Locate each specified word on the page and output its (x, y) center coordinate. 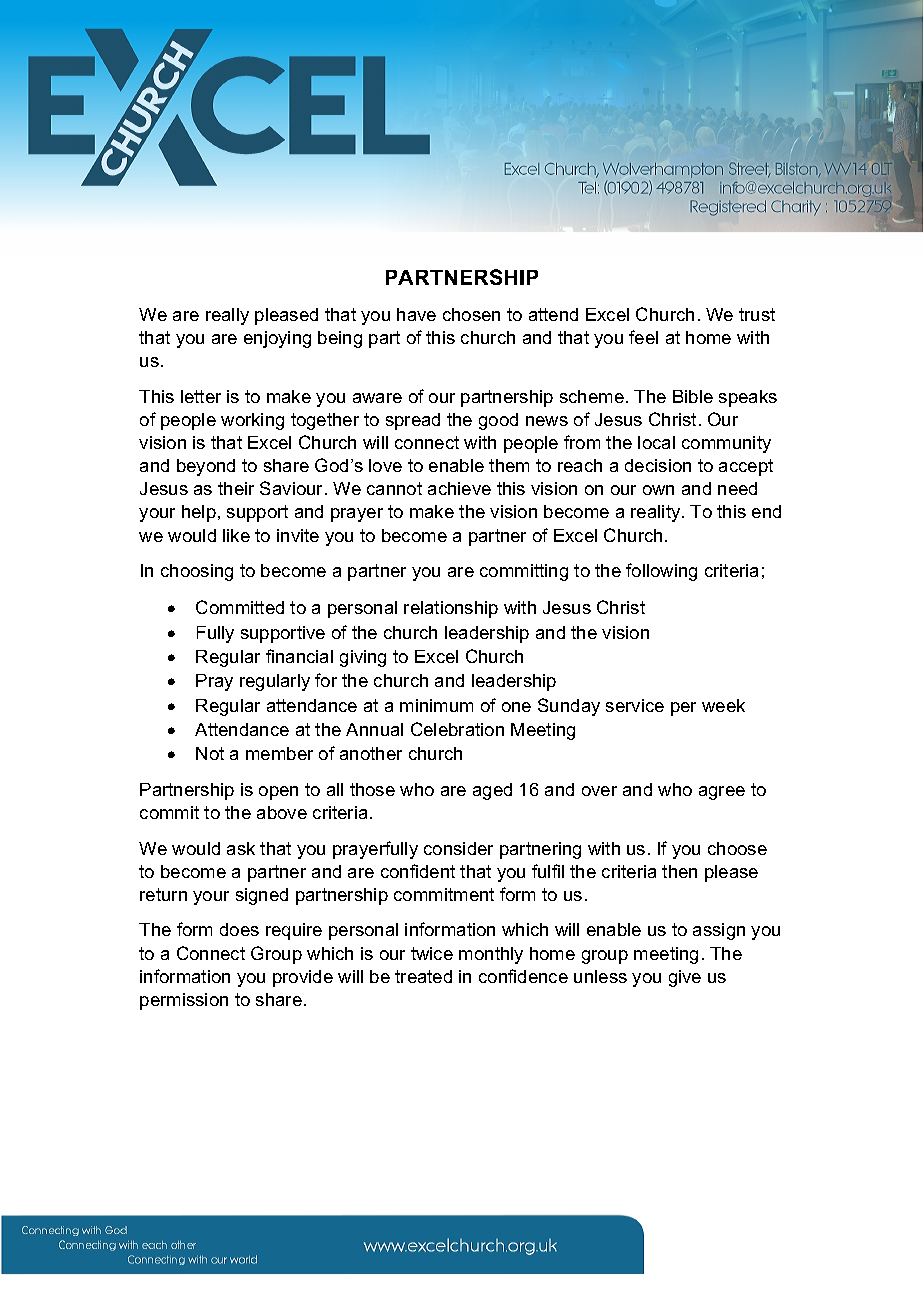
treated (423, 976)
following (661, 572)
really (227, 316)
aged (492, 791)
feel (643, 337)
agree (722, 793)
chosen (471, 314)
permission (184, 1001)
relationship (451, 609)
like (236, 535)
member (279, 753)
